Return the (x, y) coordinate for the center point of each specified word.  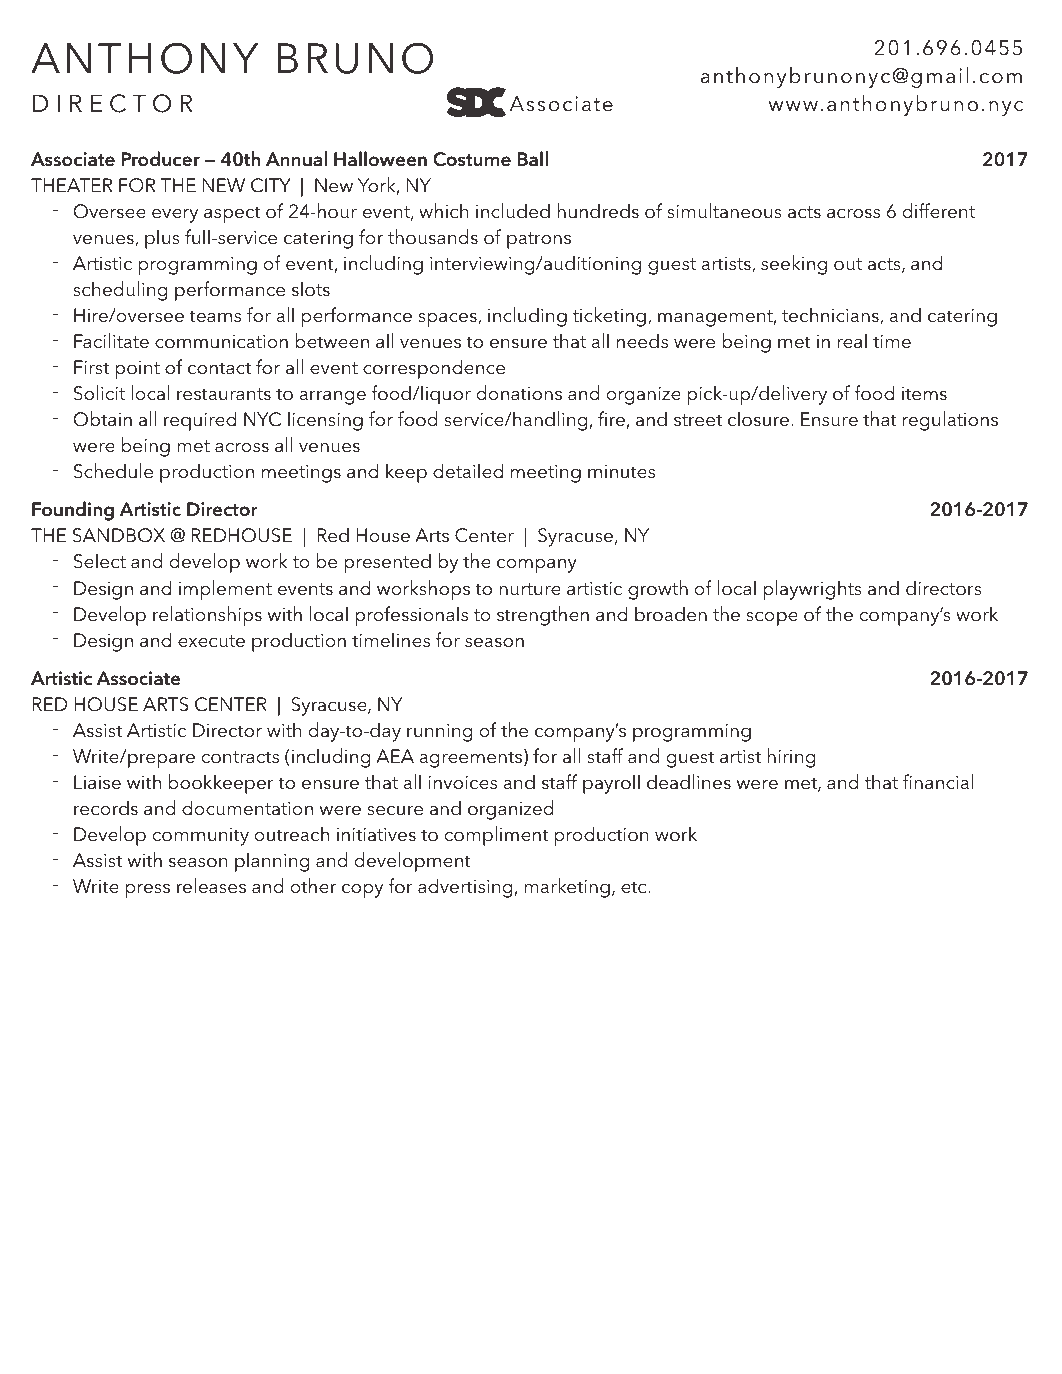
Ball (532, 159)
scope (772, 619)
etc (635, 887)
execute (211, 641)
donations (519, 393)
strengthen (543, 616)
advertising (466, 888)
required (200, 421)
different (939, 211)
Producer (160, 159)
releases (211, 886)
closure (760, 419)
